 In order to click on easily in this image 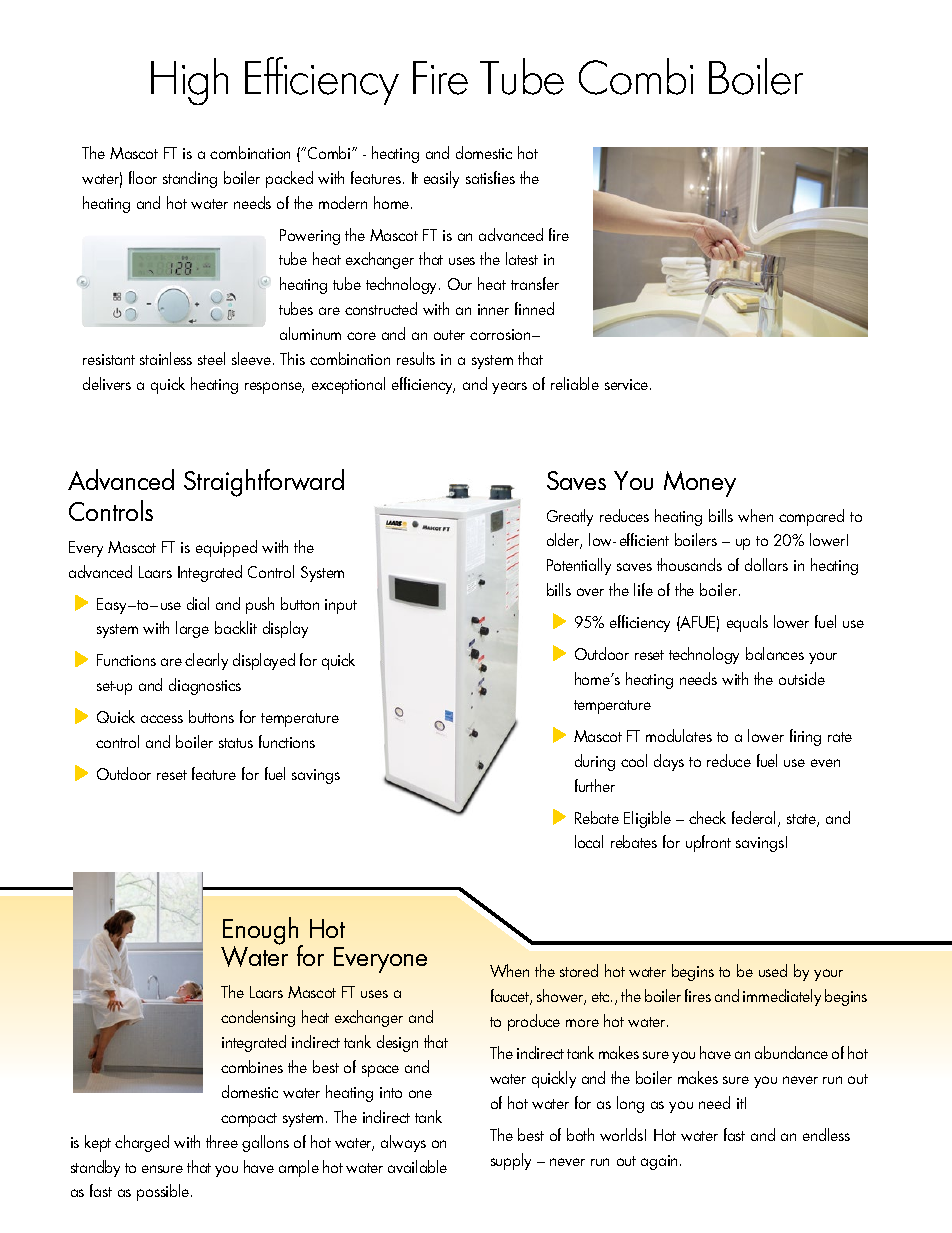, I will do `click(441, 179)`.
